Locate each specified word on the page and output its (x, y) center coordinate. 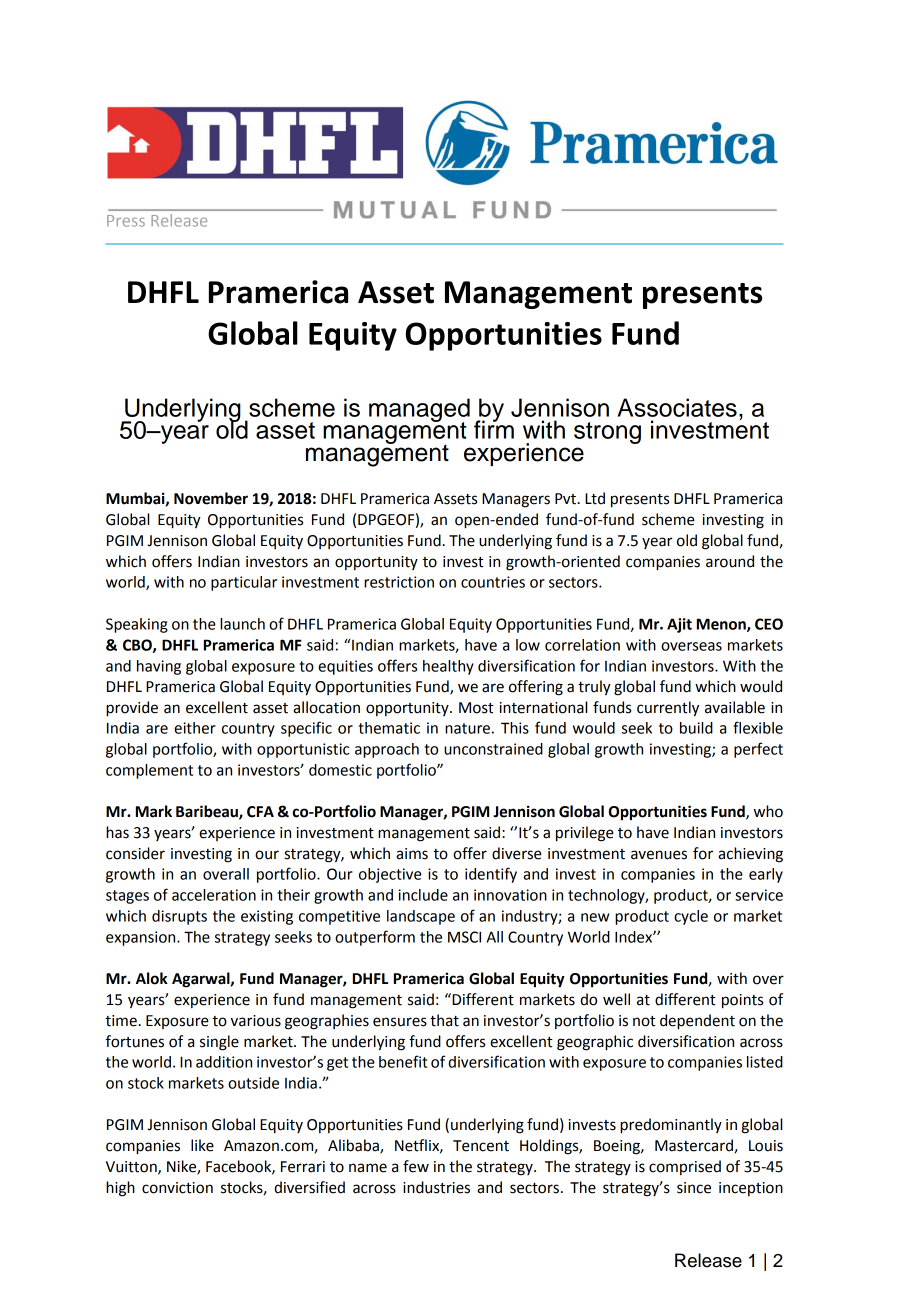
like (202, 1145)
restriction (399, 582)
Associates (677, 407)
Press (126, 221)
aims (412, 854)
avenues (659, 855)
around (730, 561)
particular (244, 583)
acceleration (214, 895)
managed (419, 411)
